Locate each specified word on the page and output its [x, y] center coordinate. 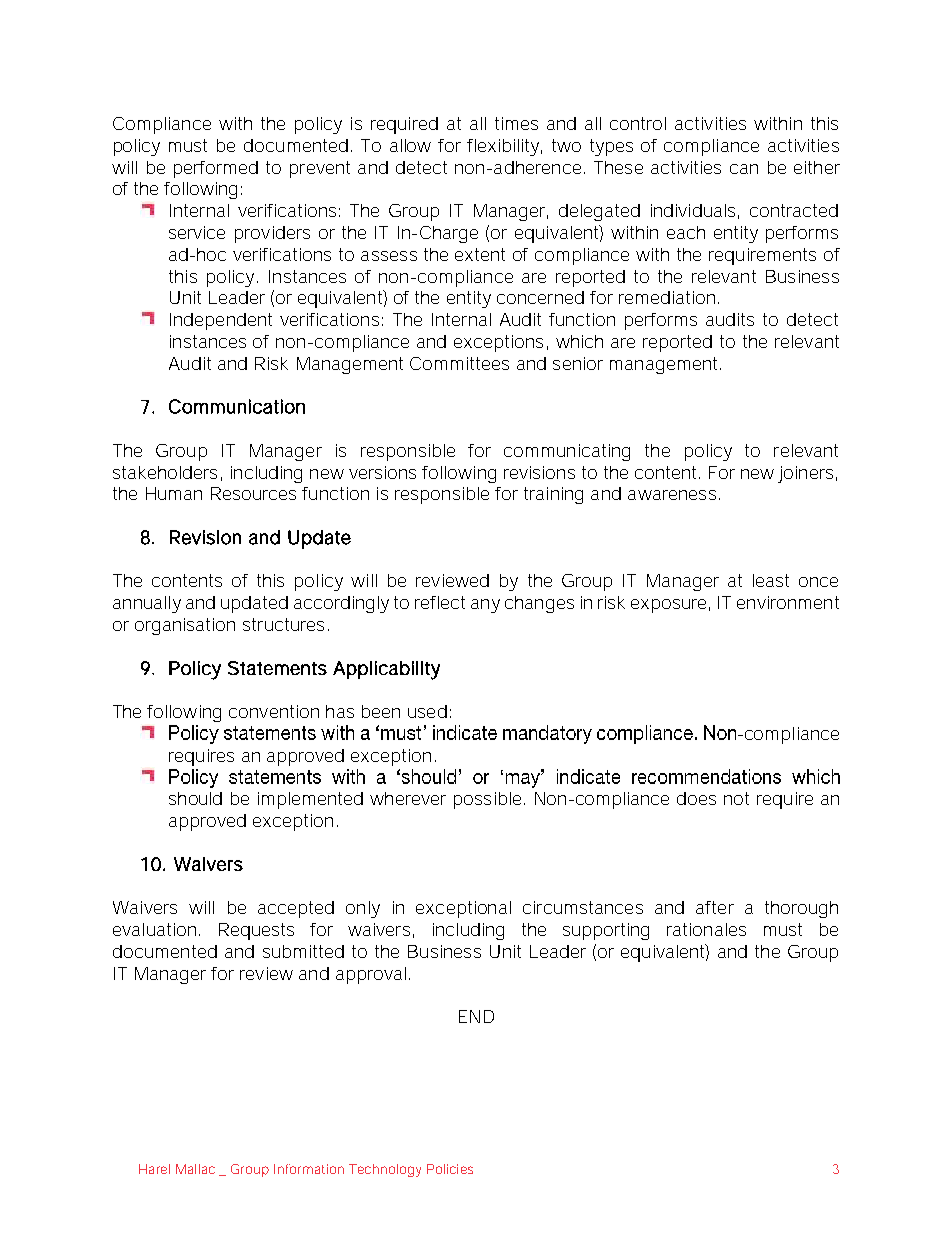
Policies [450, 1169]
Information [309, 1169]
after [715, 907]
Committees [459, 363]
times [516, 123]
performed [216, 169]
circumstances [583, 907]
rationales [706, 929]
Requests [256, 931]
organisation [185, 626]
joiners [805, 474]
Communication [237, 406]
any [485, 606]
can [744, 169]
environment [788, 602]
